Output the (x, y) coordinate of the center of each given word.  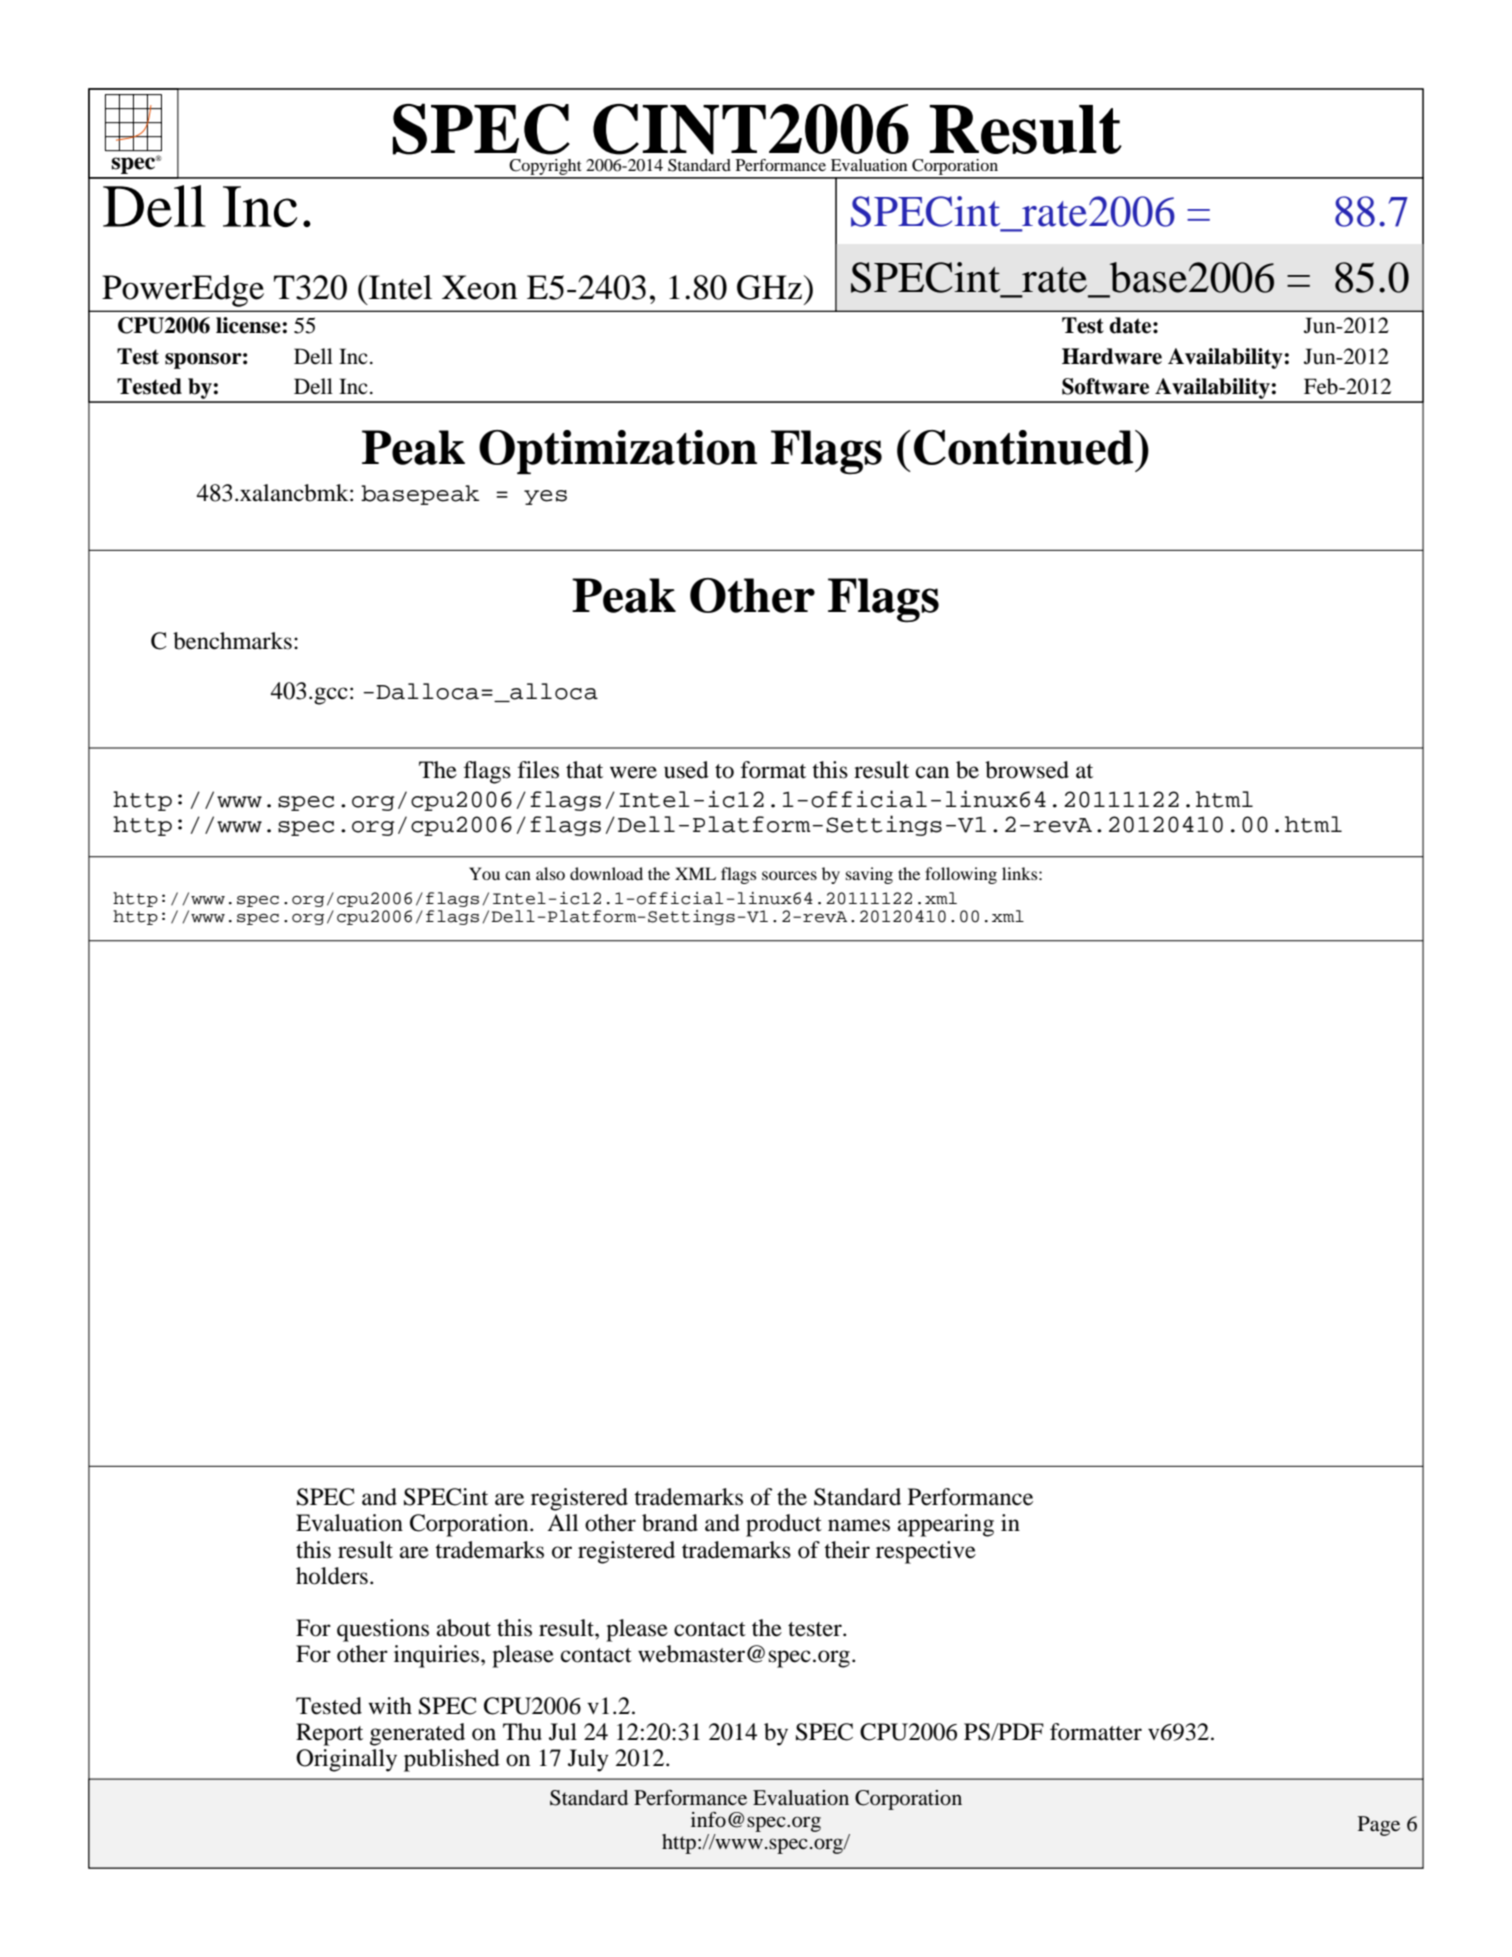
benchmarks (232, 641)
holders (332, 1576)
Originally (346, 1760)
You (484, 873)
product (784, 1525)
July (588, 1760)
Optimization (618, 452)
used (686, 770)
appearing (946, 1525)
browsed (1027, 770)
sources (789, 875)
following (961, 875)
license (248, 325)
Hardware (1112, 356)
